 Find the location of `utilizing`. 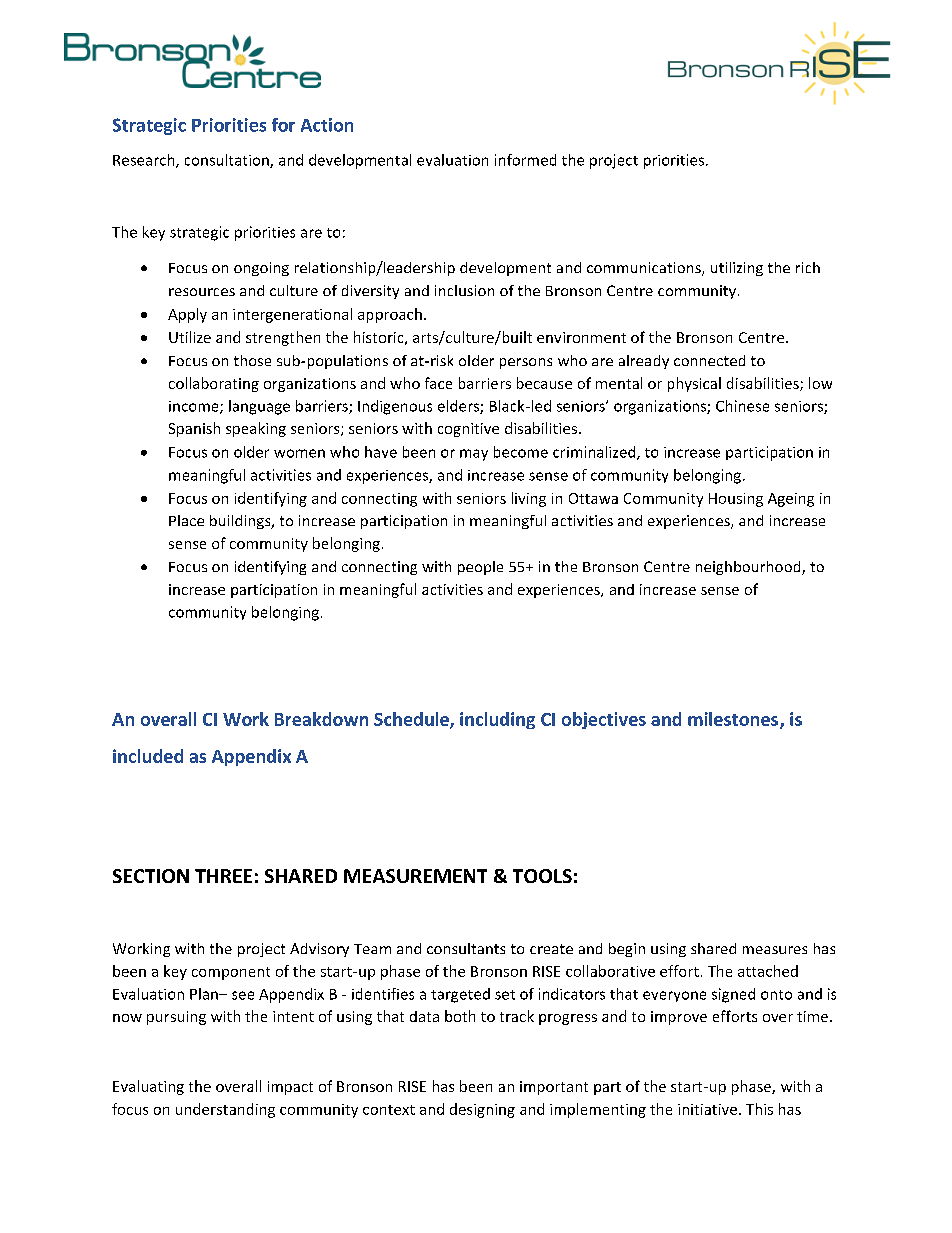

utilizing is located at coordinates (737, 269).
